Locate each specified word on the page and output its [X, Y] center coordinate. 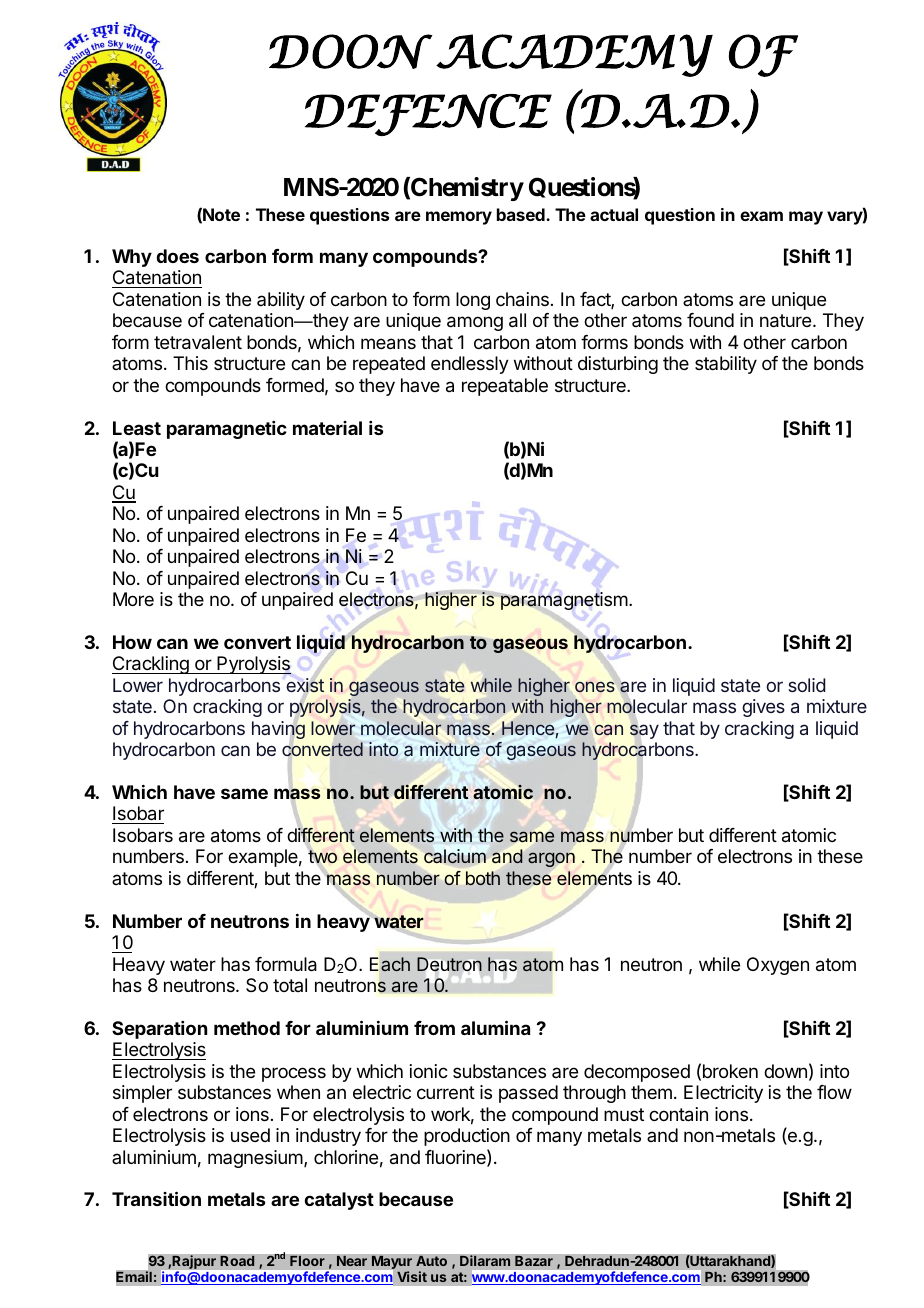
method [247, 1028]
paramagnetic [227, 430]
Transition [156, 1198]
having [278, 730]
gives [763, 708]
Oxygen [778, 966]
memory [459, 218]
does [177, 256]
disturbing [618, 365]
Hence [528, 728]
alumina [495, 1027]
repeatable [505, 387]
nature [785, 321]
